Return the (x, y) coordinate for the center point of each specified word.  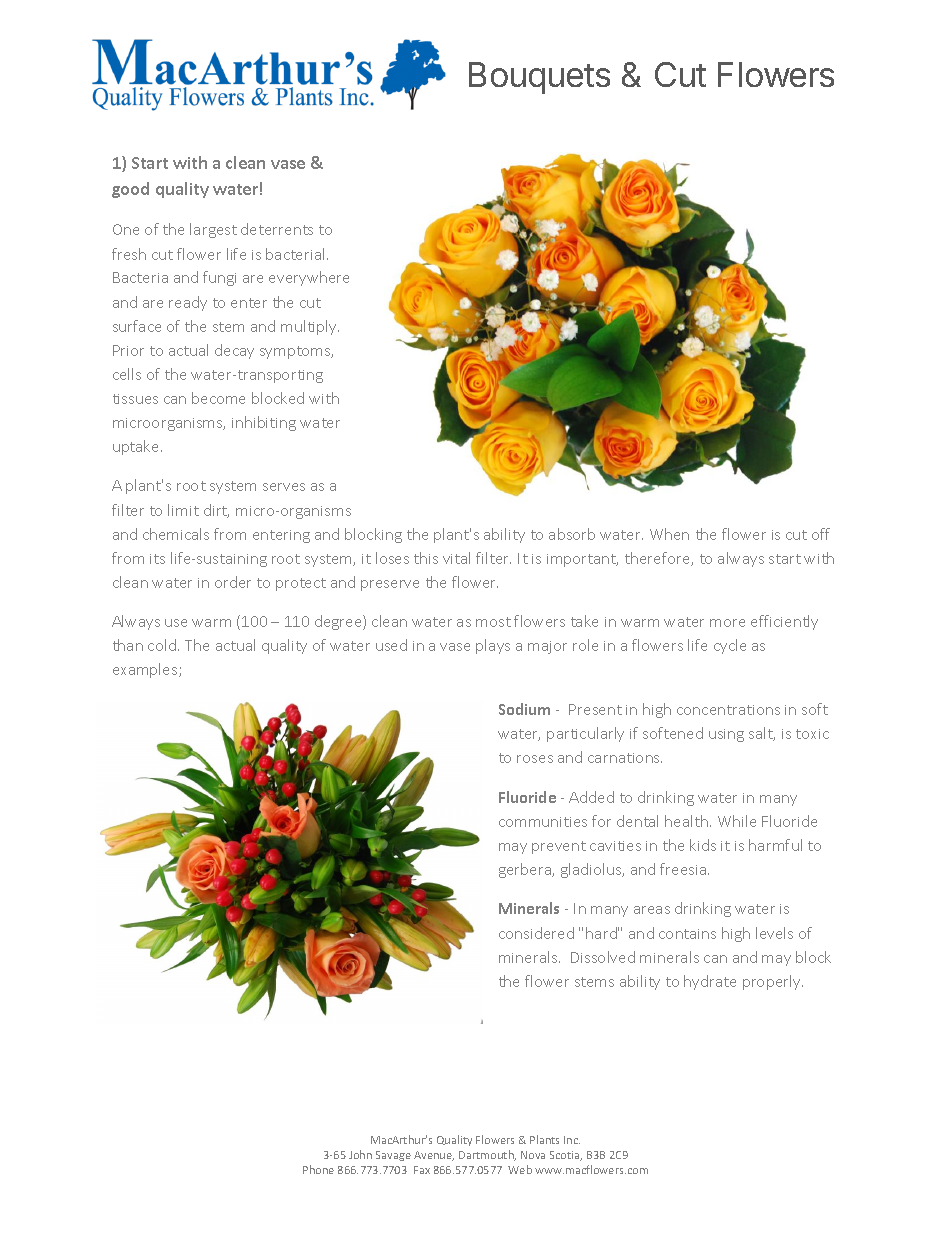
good (130, 190)
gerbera (526, 870)
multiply (310, 327)
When (669, 534)
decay (234, 351)
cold (162, 645)
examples (146, 670)
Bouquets (539, 78)
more (727, 623)
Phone (318, 1169)
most (493, 622)
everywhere (309, 278)
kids (703, 845)
